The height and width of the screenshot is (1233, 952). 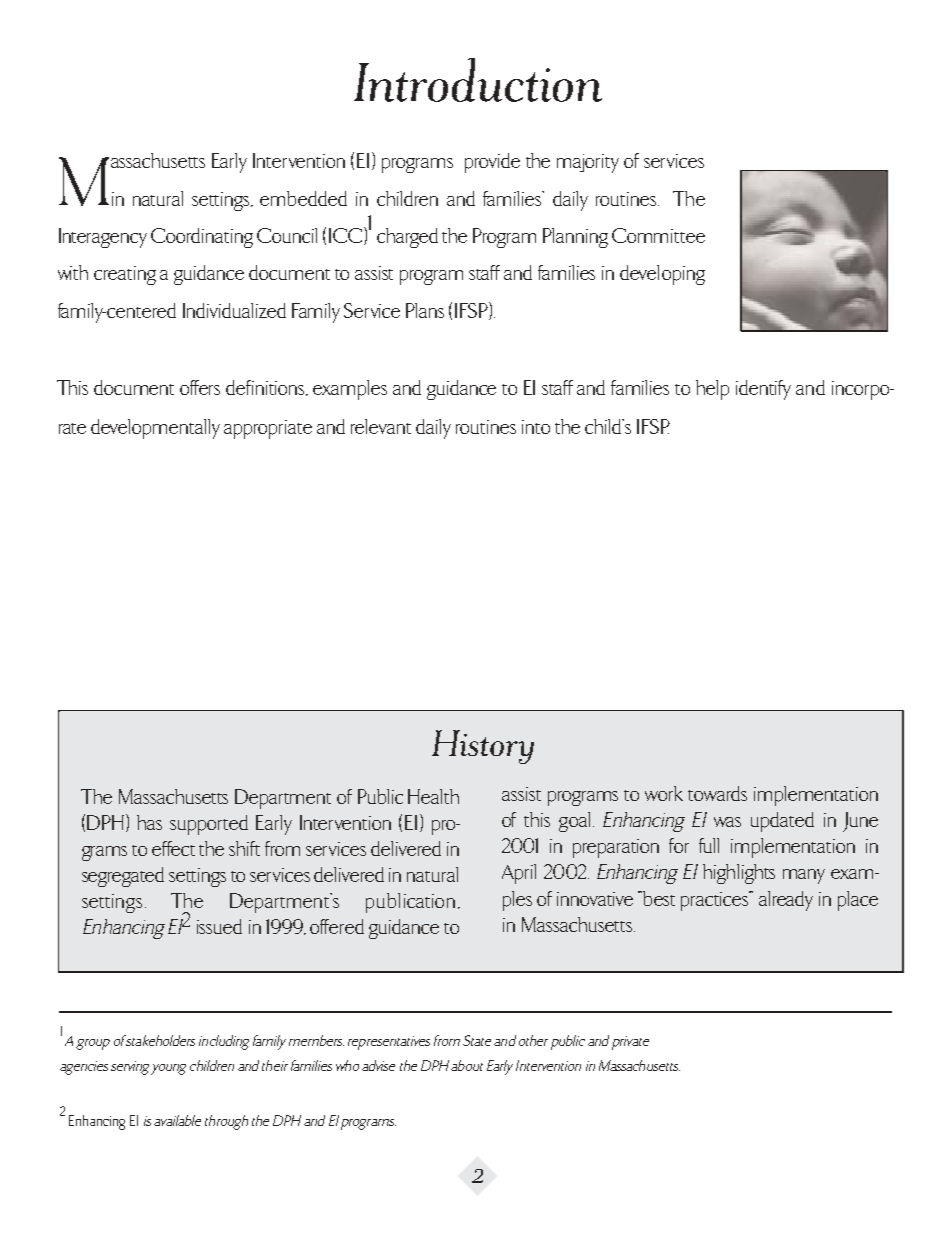 What do you see at coordinates (123, 877) in the screenshot?
I see `segregated` at bounding box center [123, 877].
